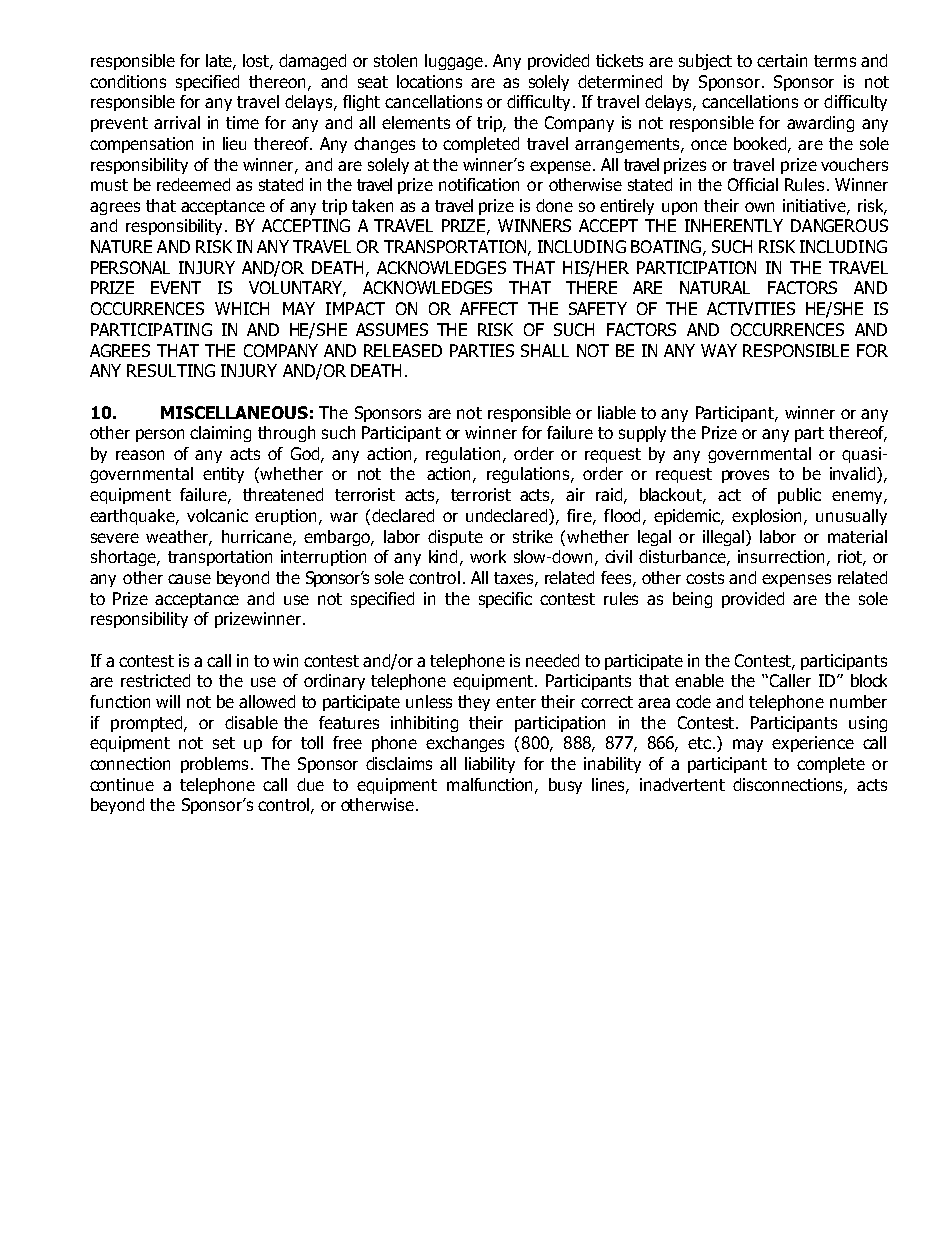  I want to click on being, so click(692, 600).
